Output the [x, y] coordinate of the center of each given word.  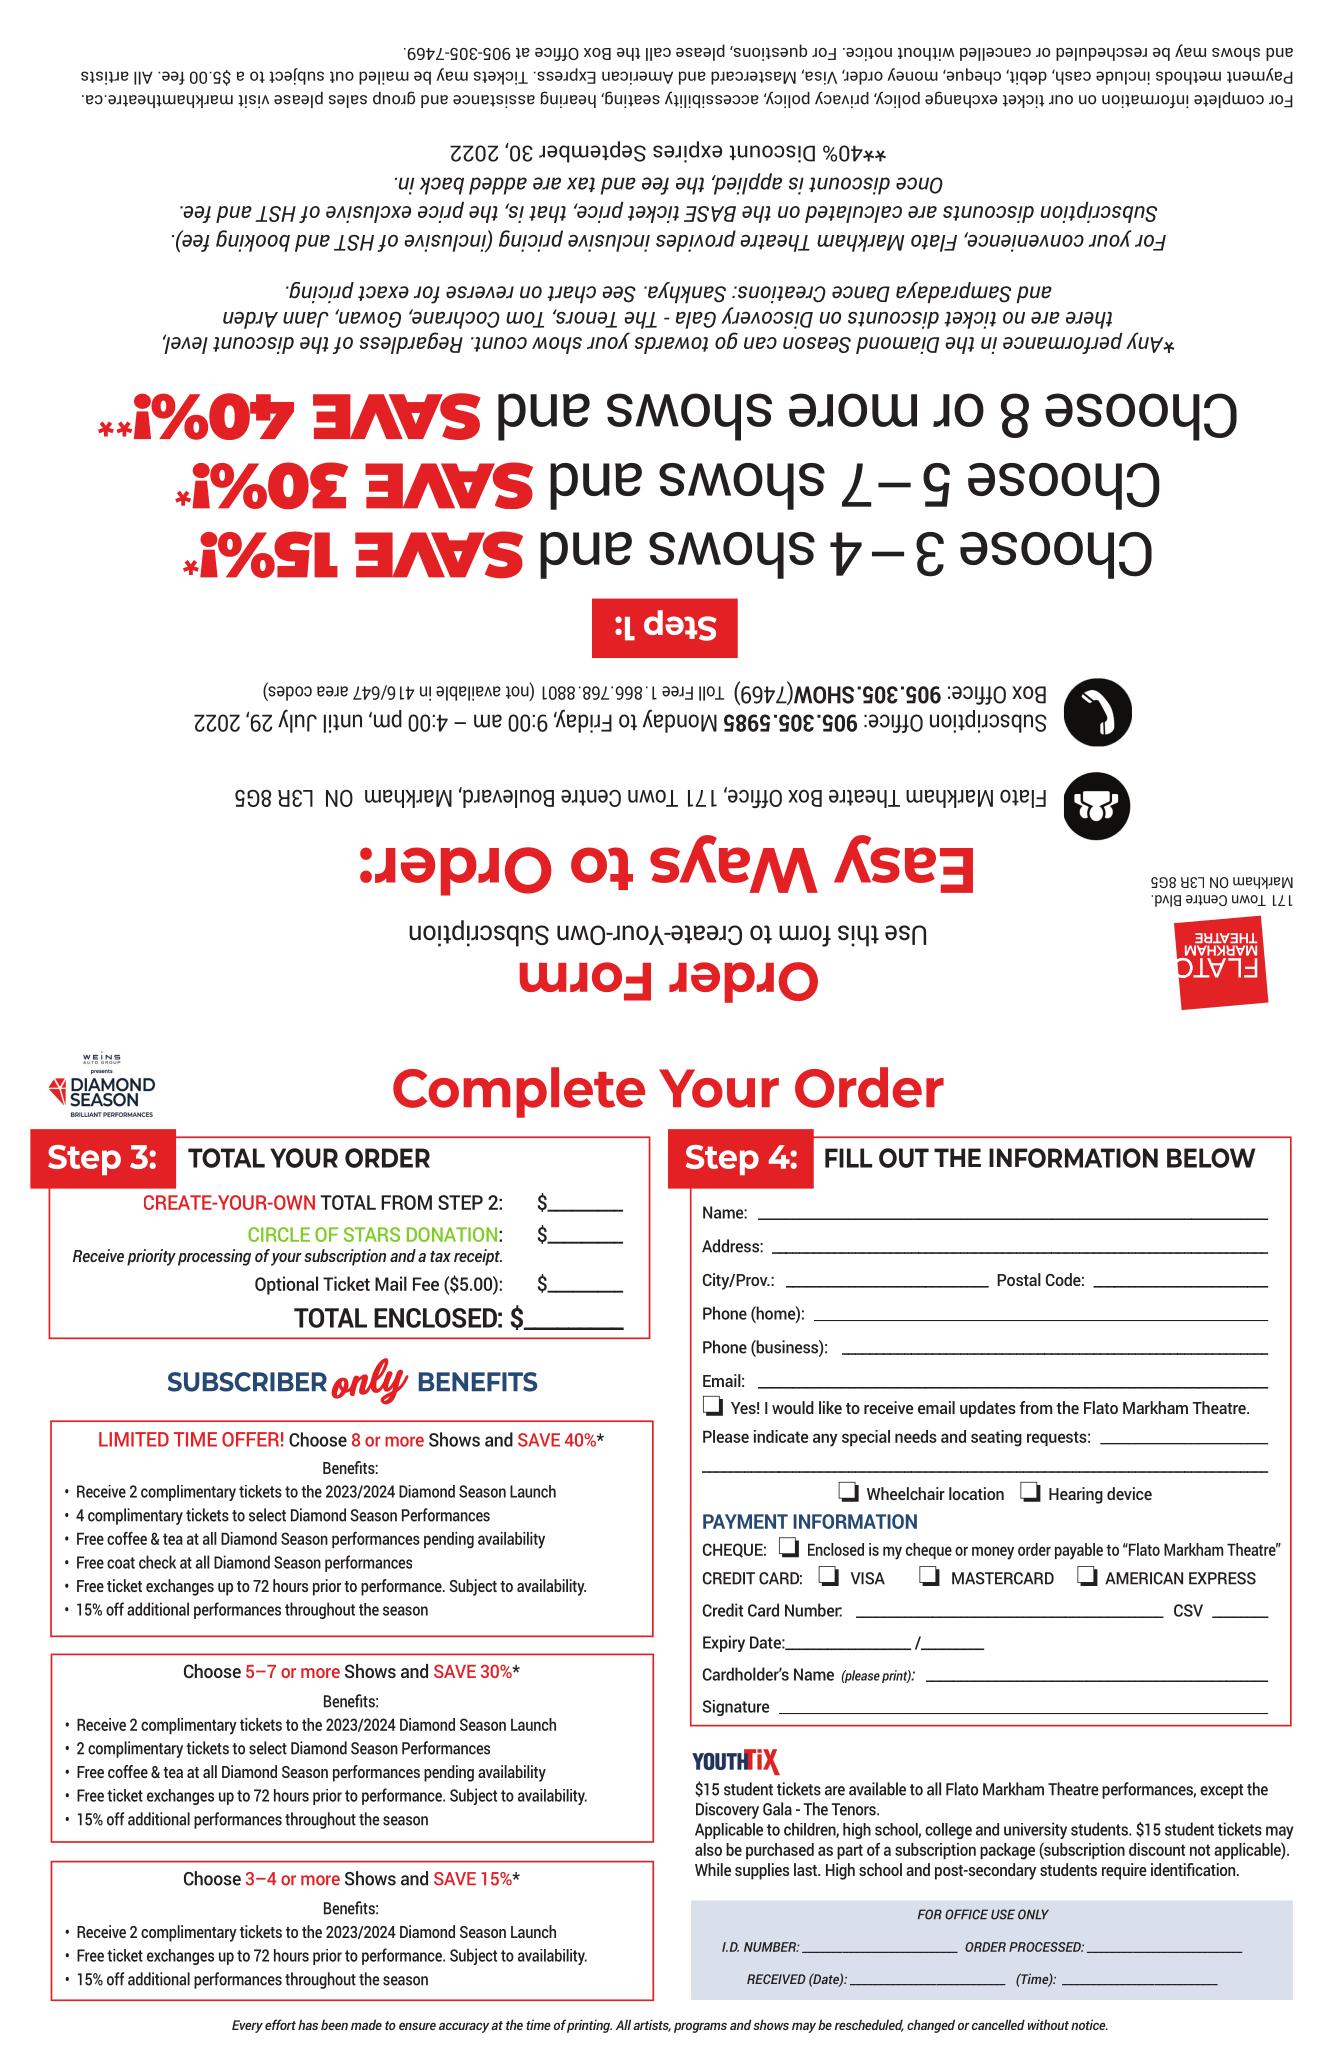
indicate [781, 1436]
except [1221, 1791]
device [1129, 1493]
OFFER [250, 1439]
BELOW [1211, 1158]
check [157, 1562]
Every [247, 2026]
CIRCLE [279, 1234]
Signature [736, 1708]
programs [700, 2028]
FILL [848, 1158]
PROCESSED [1046, 1947]
